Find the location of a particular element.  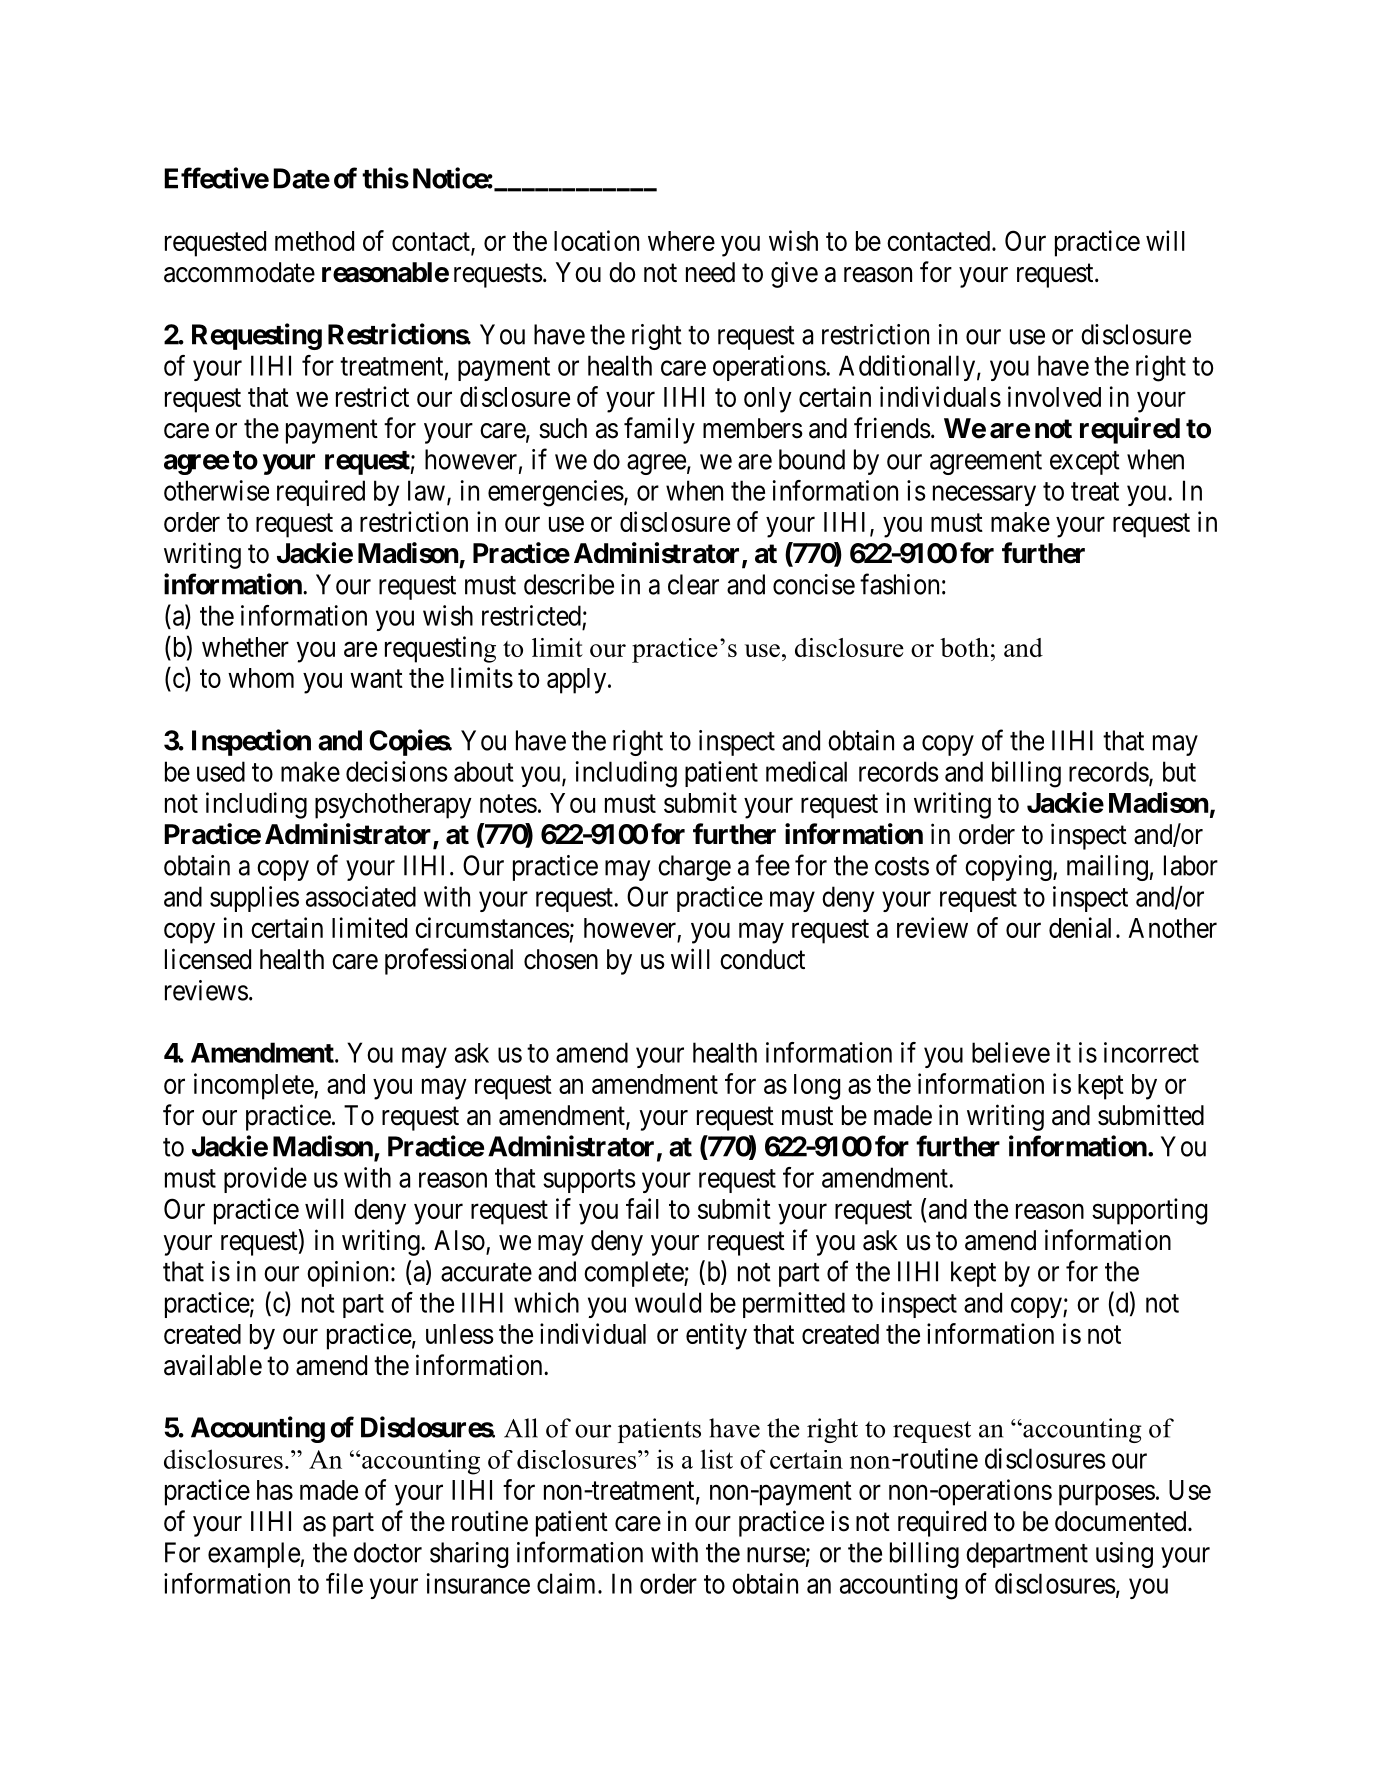

denial is located at coordinates (1080, 927).
